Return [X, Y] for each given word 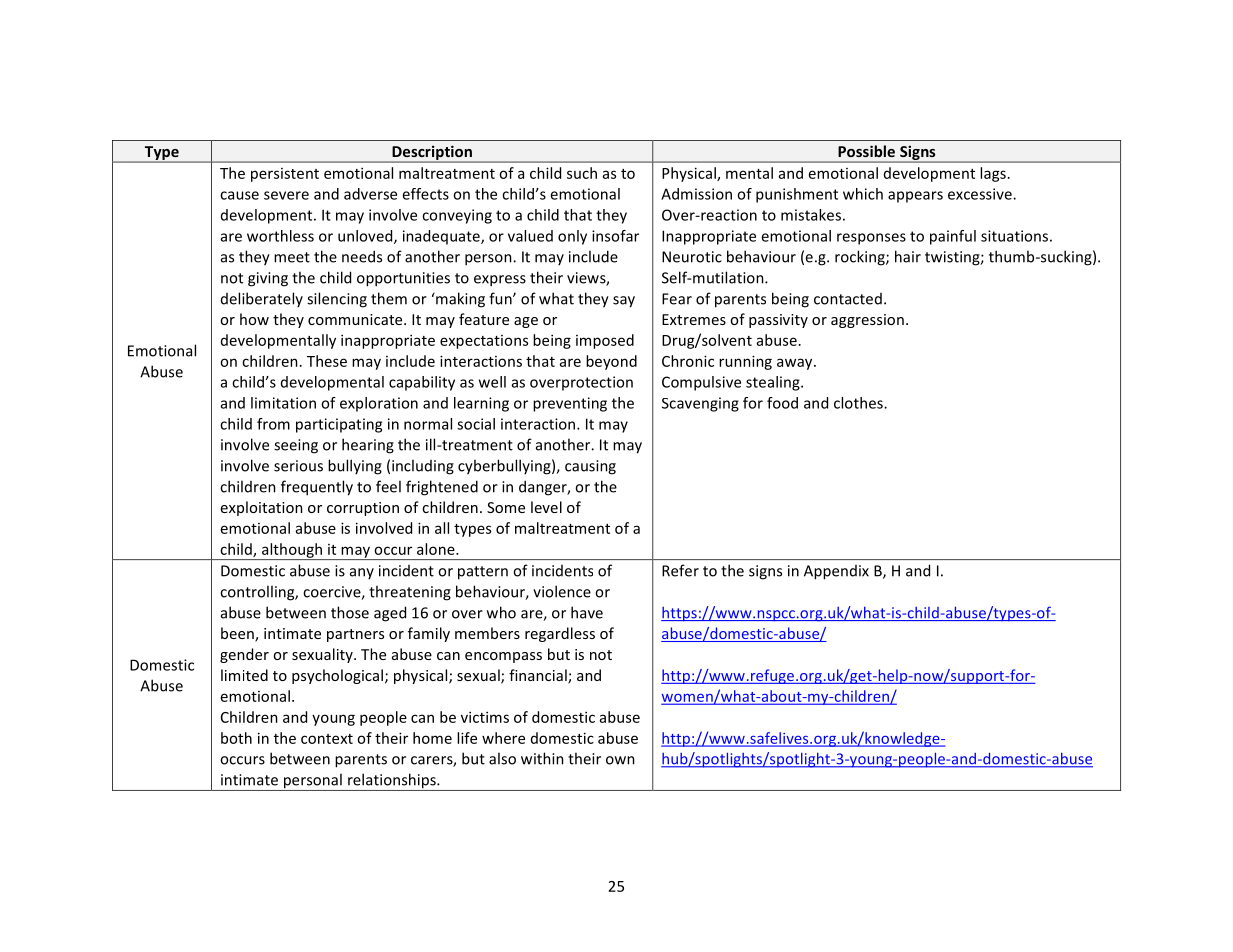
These [327, 361]
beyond [611, 362]
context [327, 739]
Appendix [836, 572]
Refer [680, 570]
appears [915, 197]
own [620, 760]
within [542, 758]
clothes [859, 403]
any [362, 573]
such [582, 173]
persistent [285, 175]
